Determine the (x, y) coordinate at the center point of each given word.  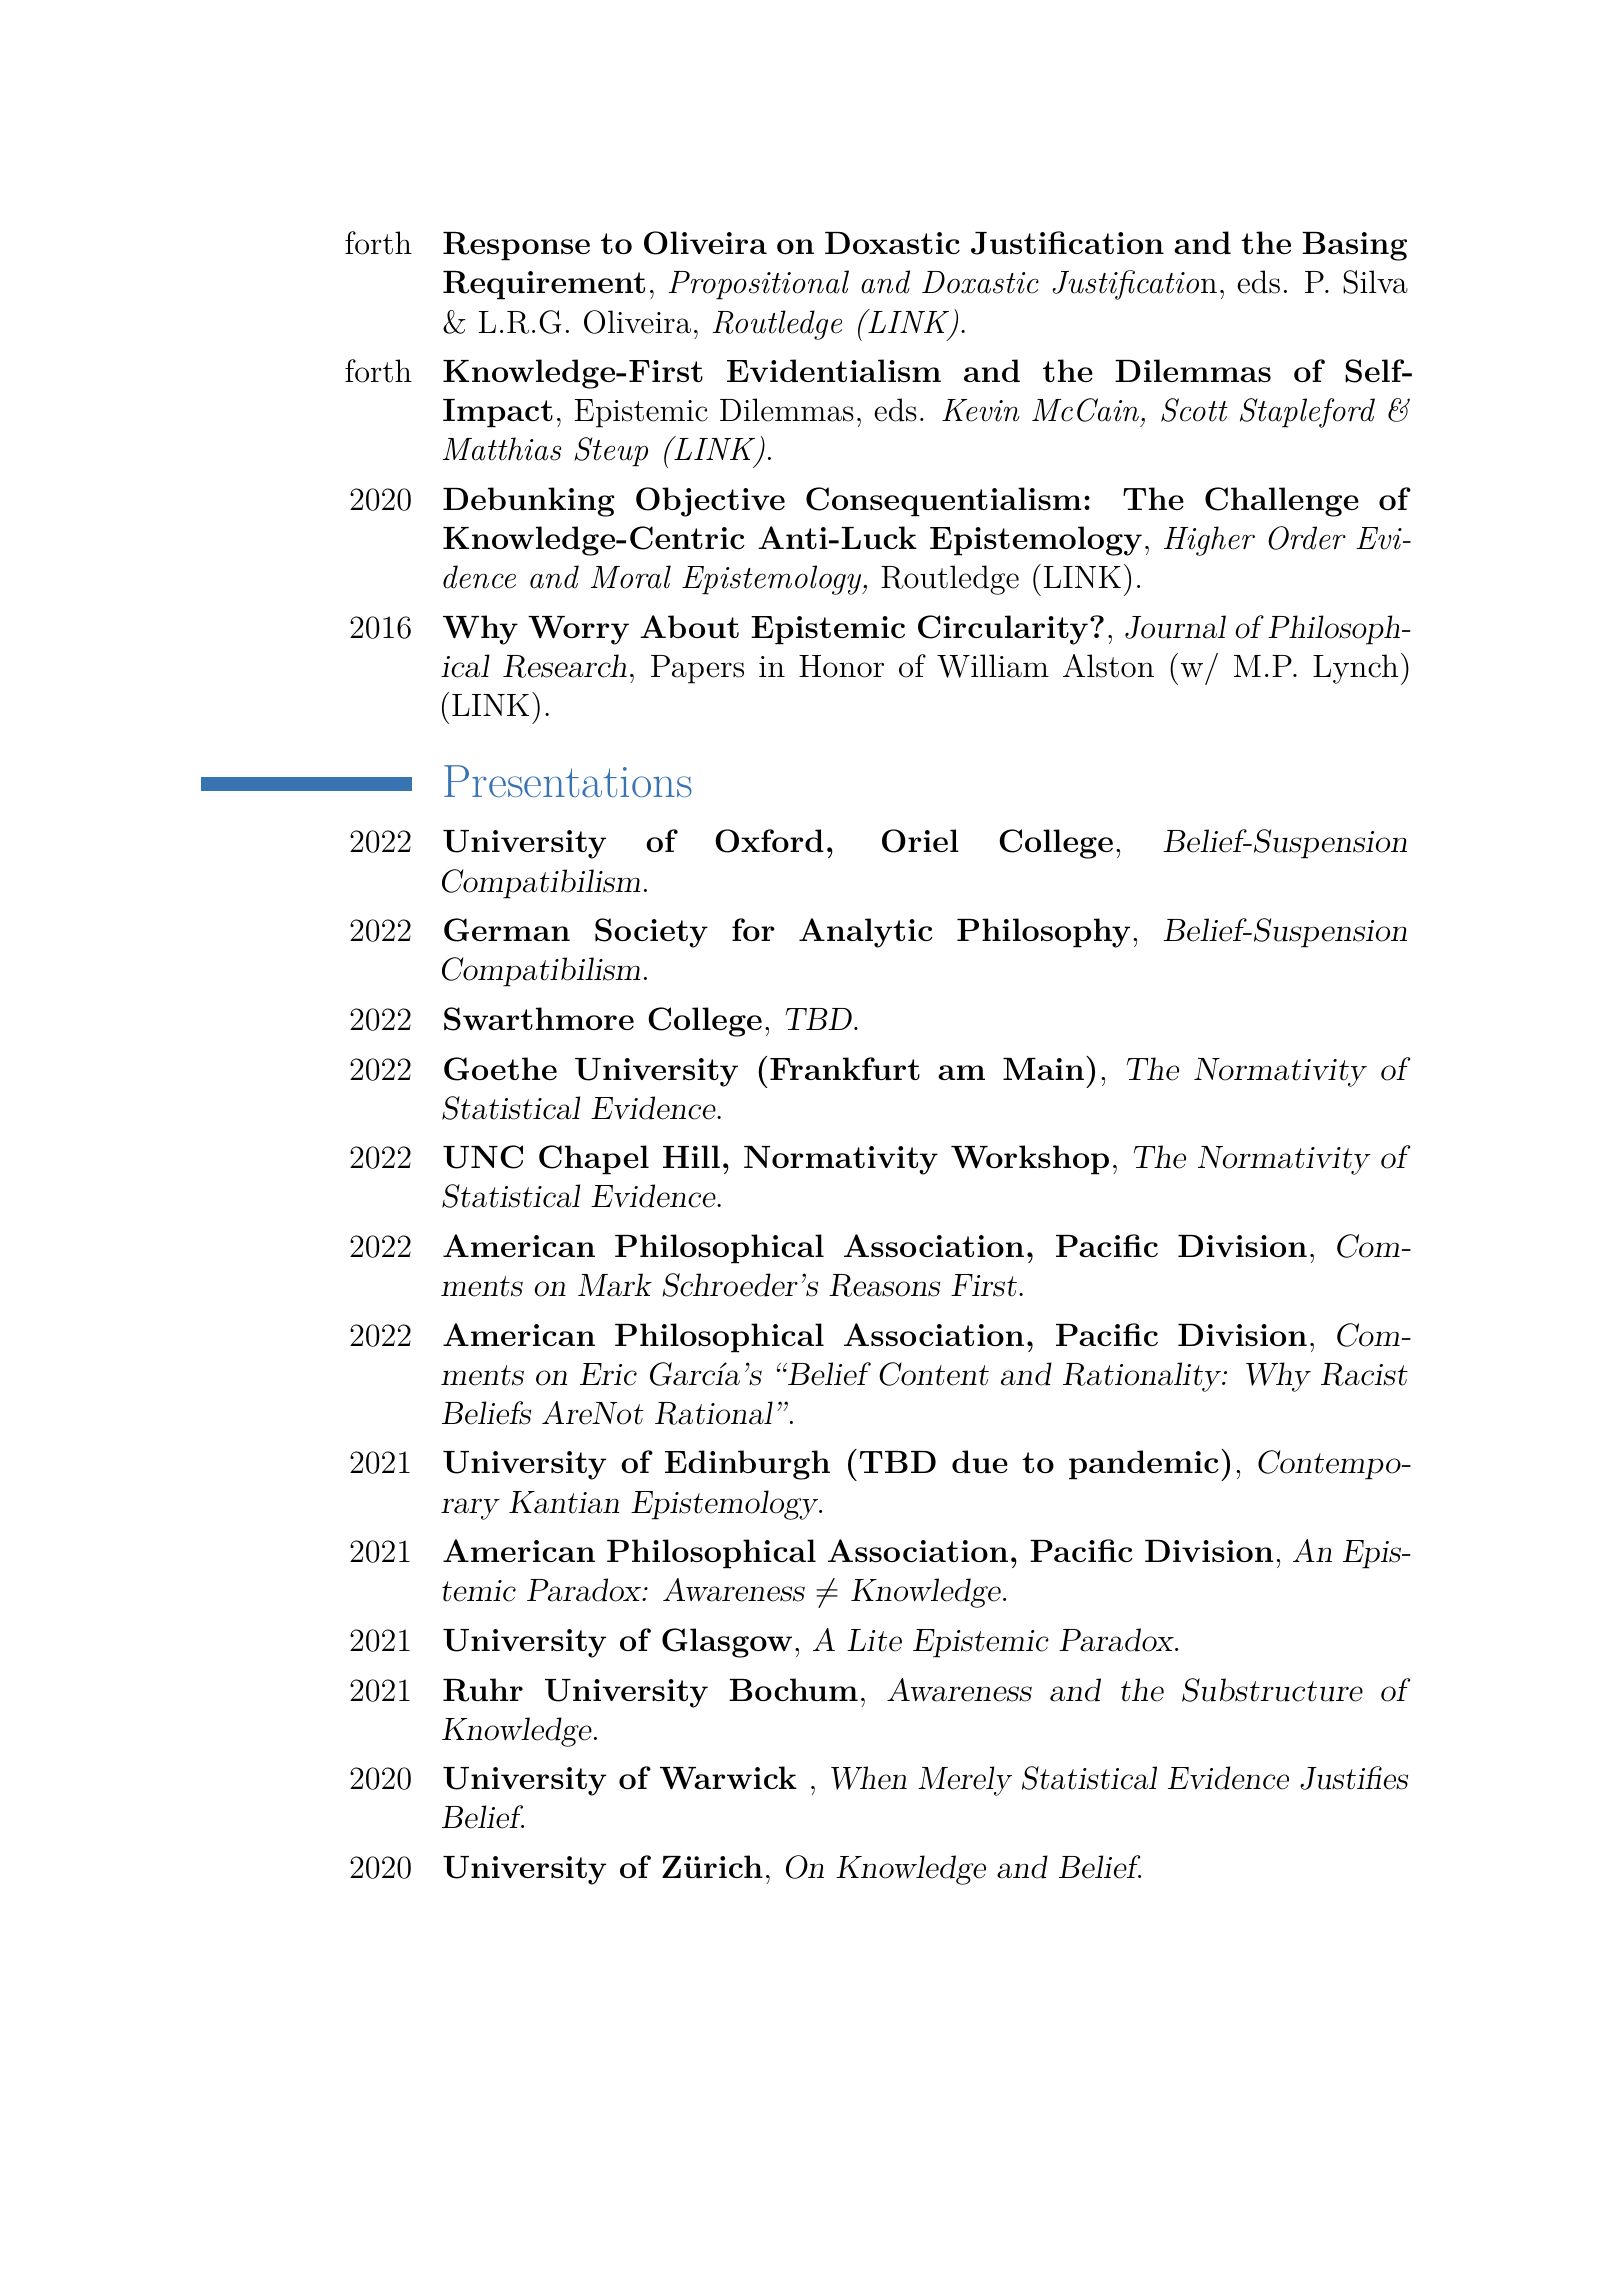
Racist (1364, 1374)
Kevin (981, 410)
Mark (615, 1285)
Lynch (1355, 669)
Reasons (884, 1285)
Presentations (568, 781)
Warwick (728, 1778)
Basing (1354, 246)
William (993, 666)
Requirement (544, 285)
